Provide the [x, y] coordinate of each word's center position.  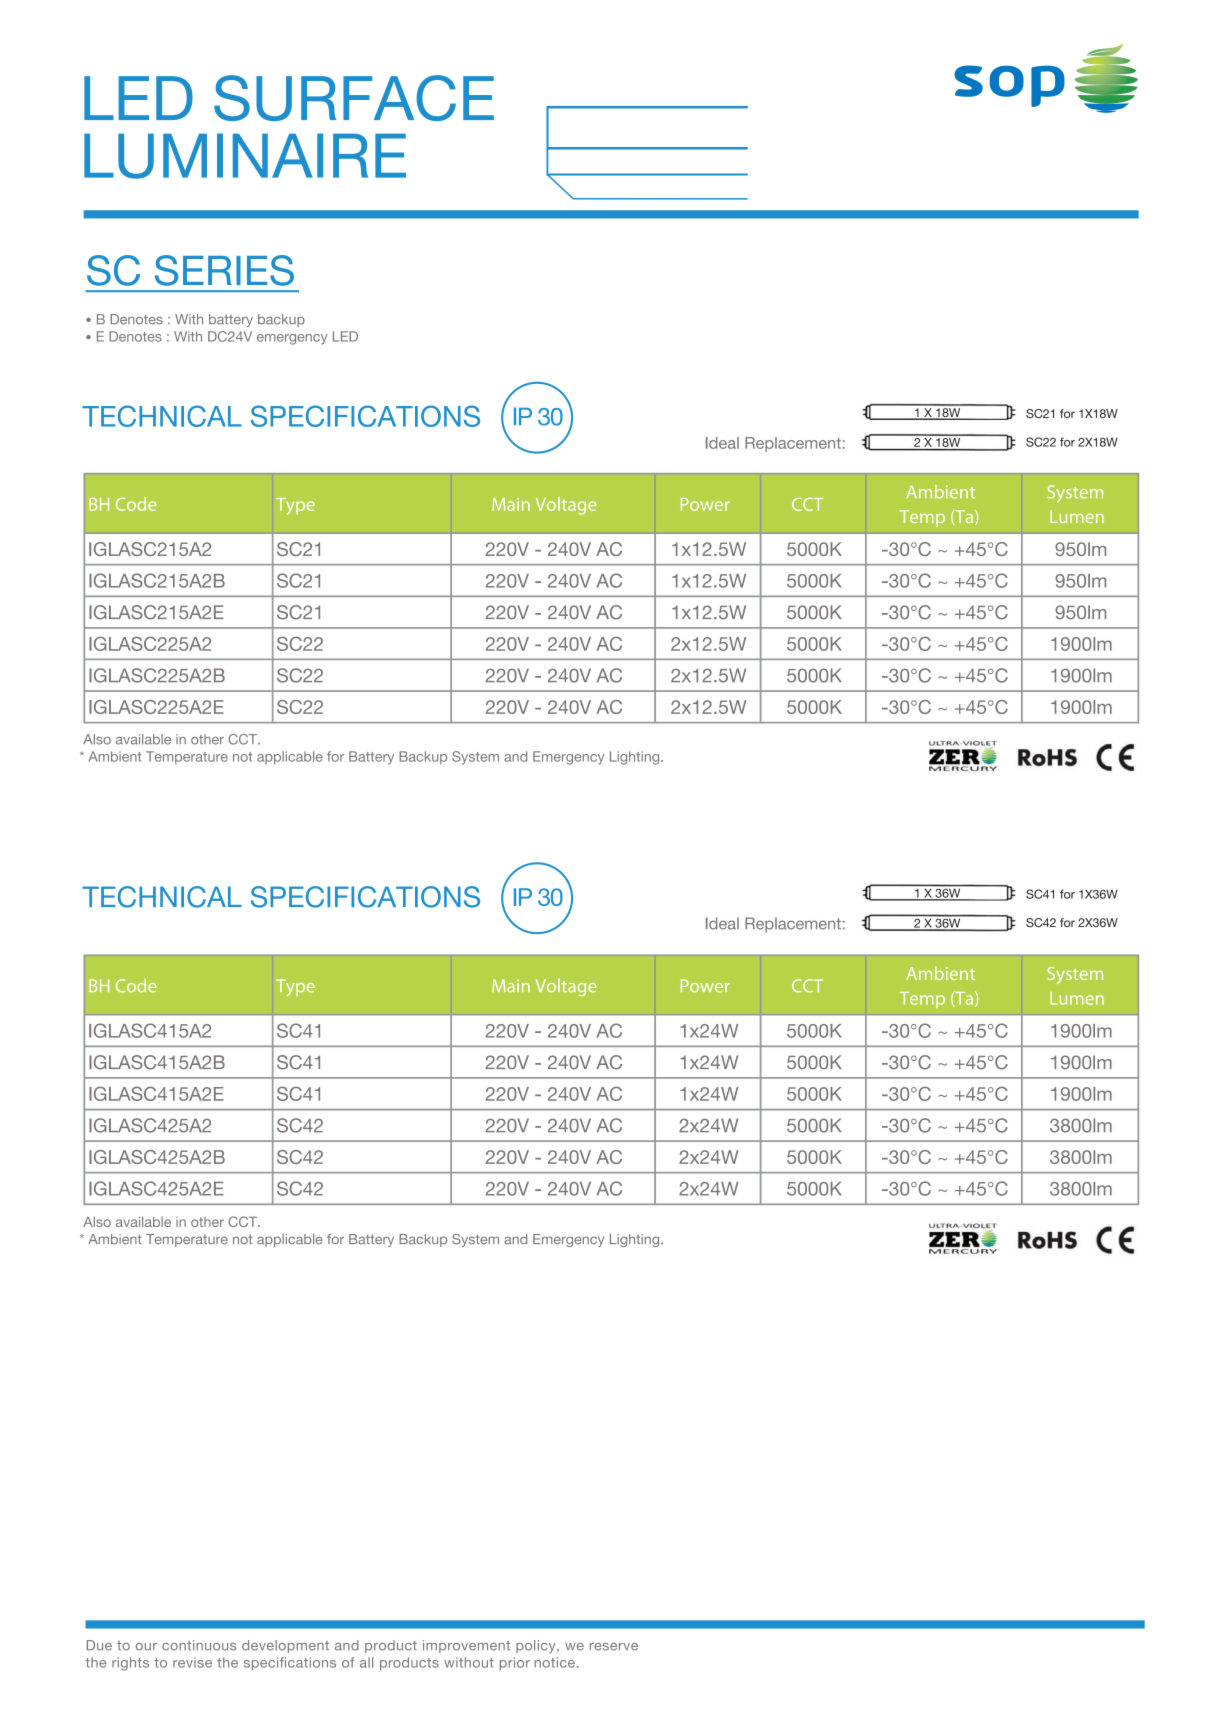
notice [554, 1662]
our [146, 1647]
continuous [199, 1645]
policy [537, 1646]
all [366, 1662]
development [285, 1646]
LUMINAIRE [245, 156]
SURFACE [354, 98]
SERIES [224, 270]
